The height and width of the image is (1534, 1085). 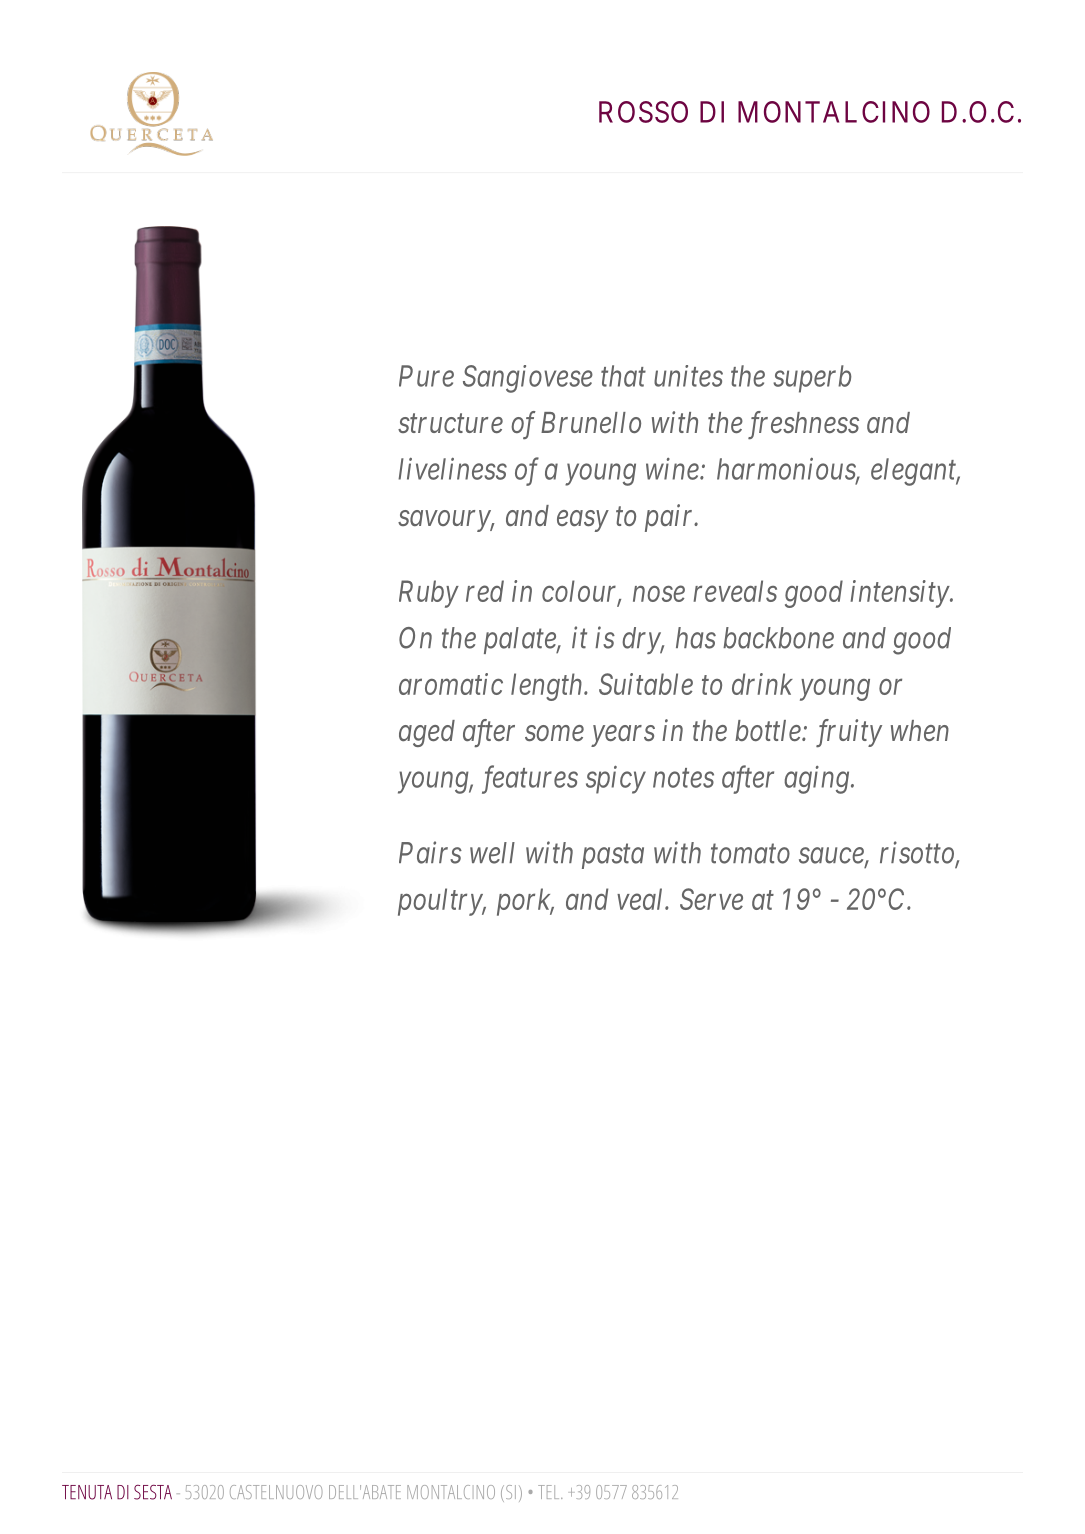 I want to click on superb, so click(x=812, y=379).
